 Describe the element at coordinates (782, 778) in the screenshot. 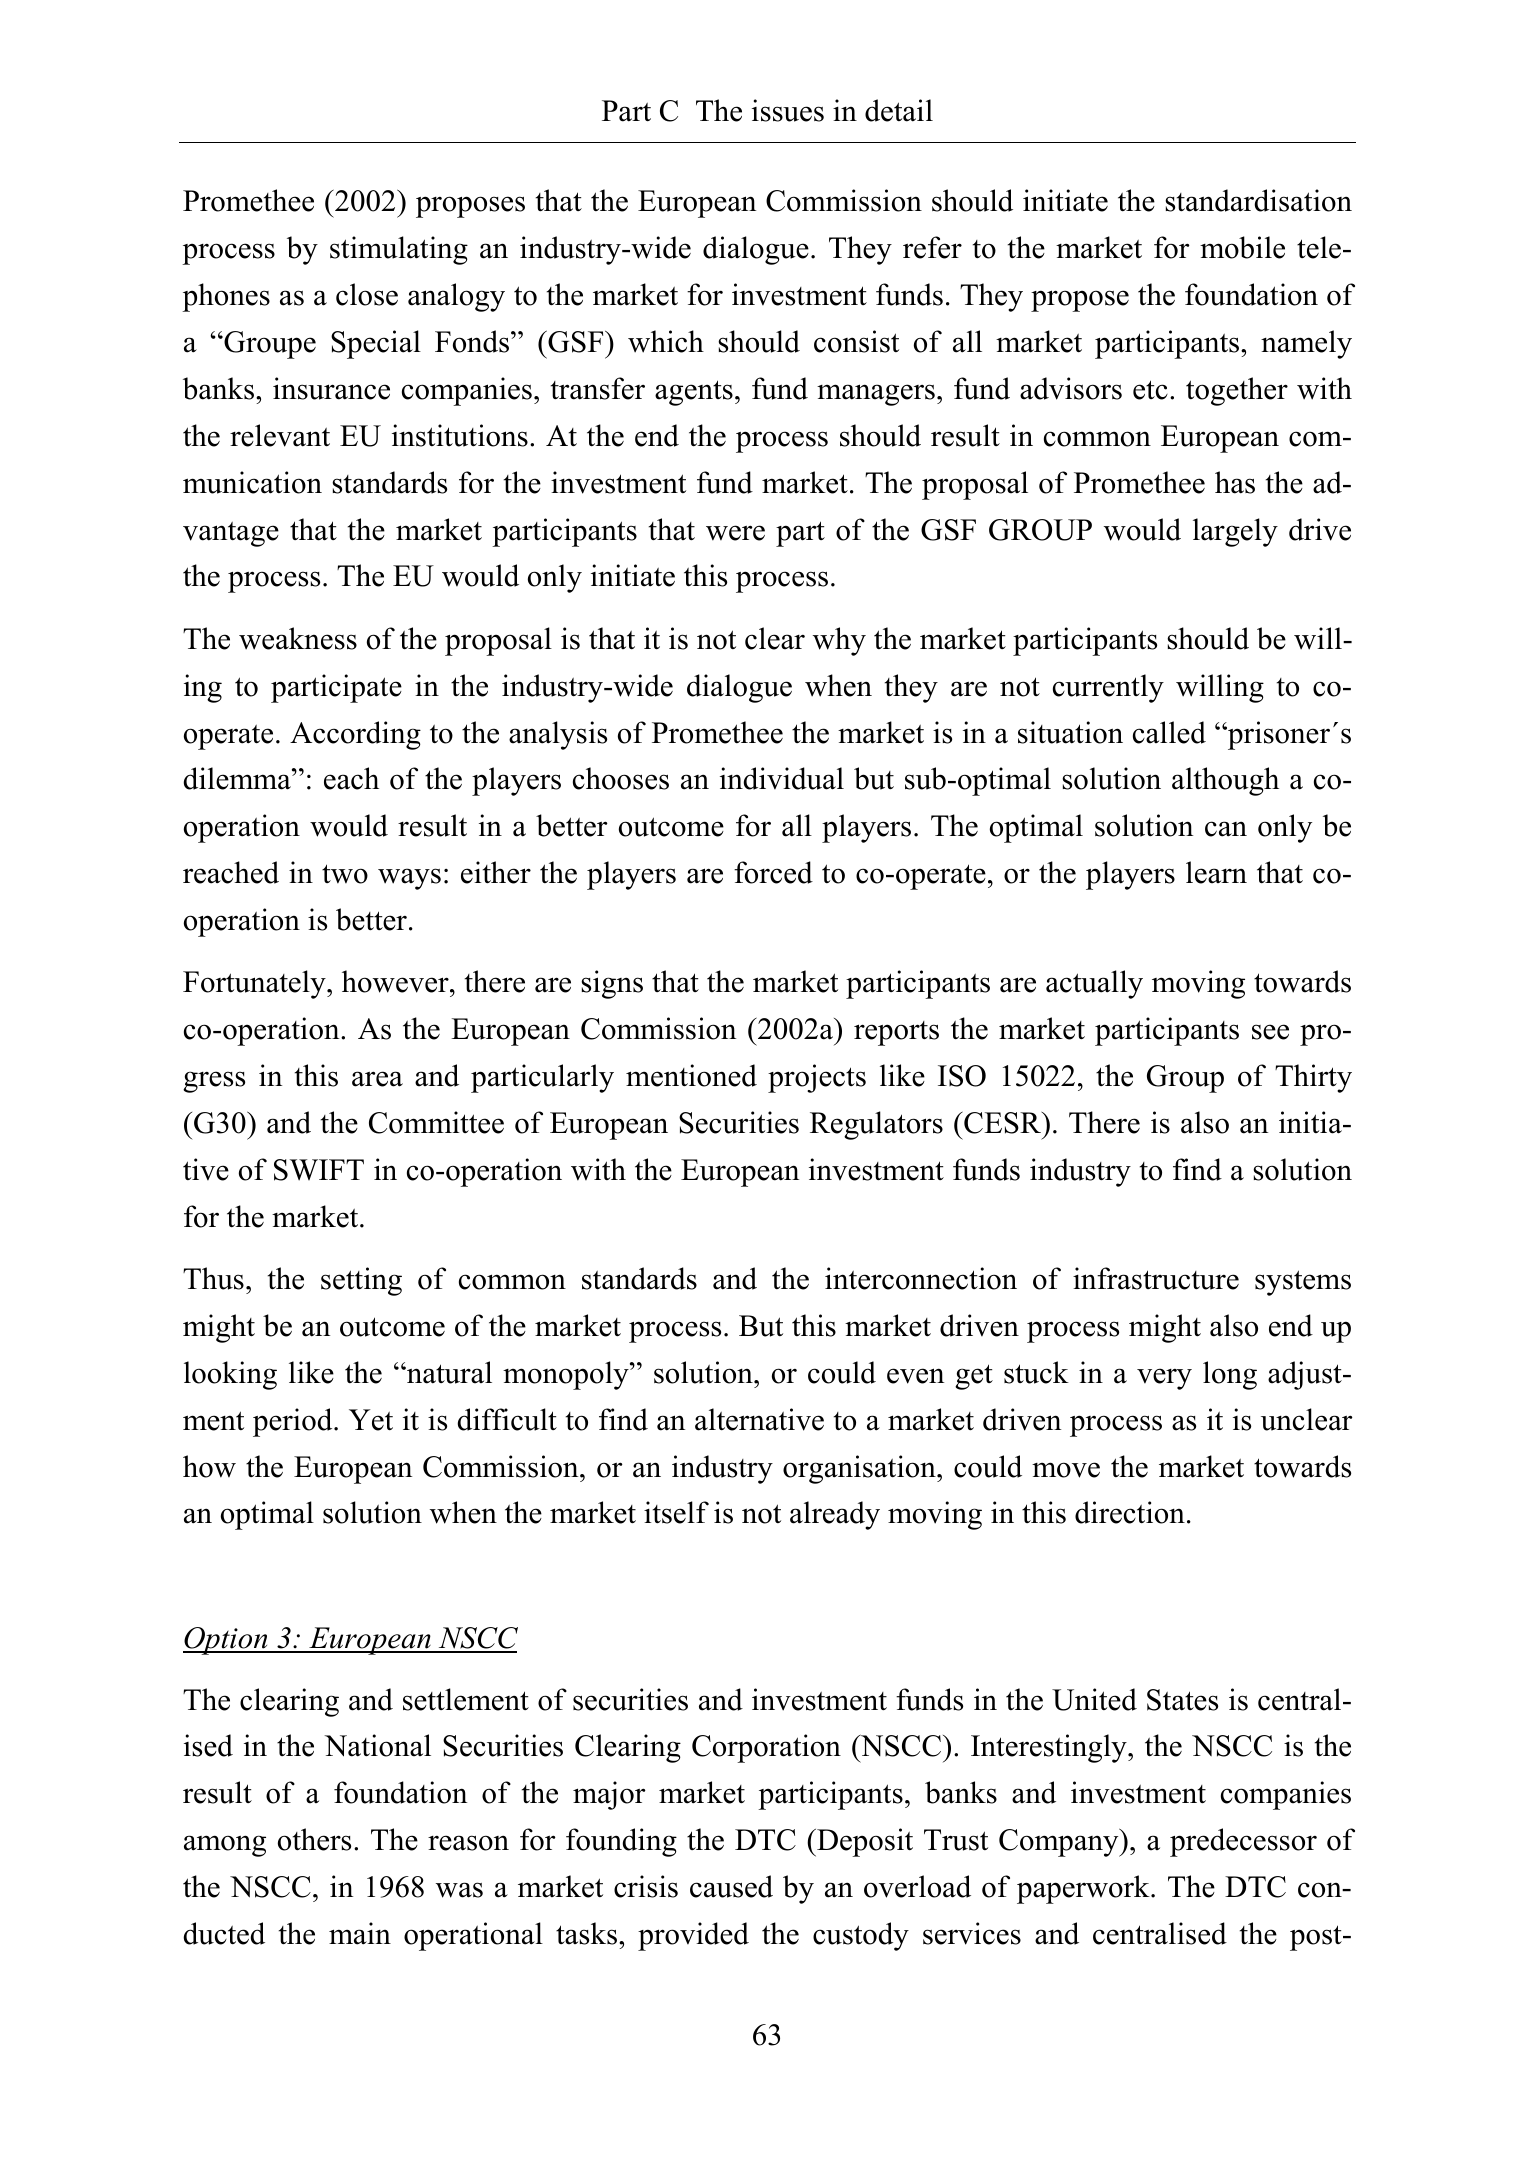

I see `individual` at that location.
